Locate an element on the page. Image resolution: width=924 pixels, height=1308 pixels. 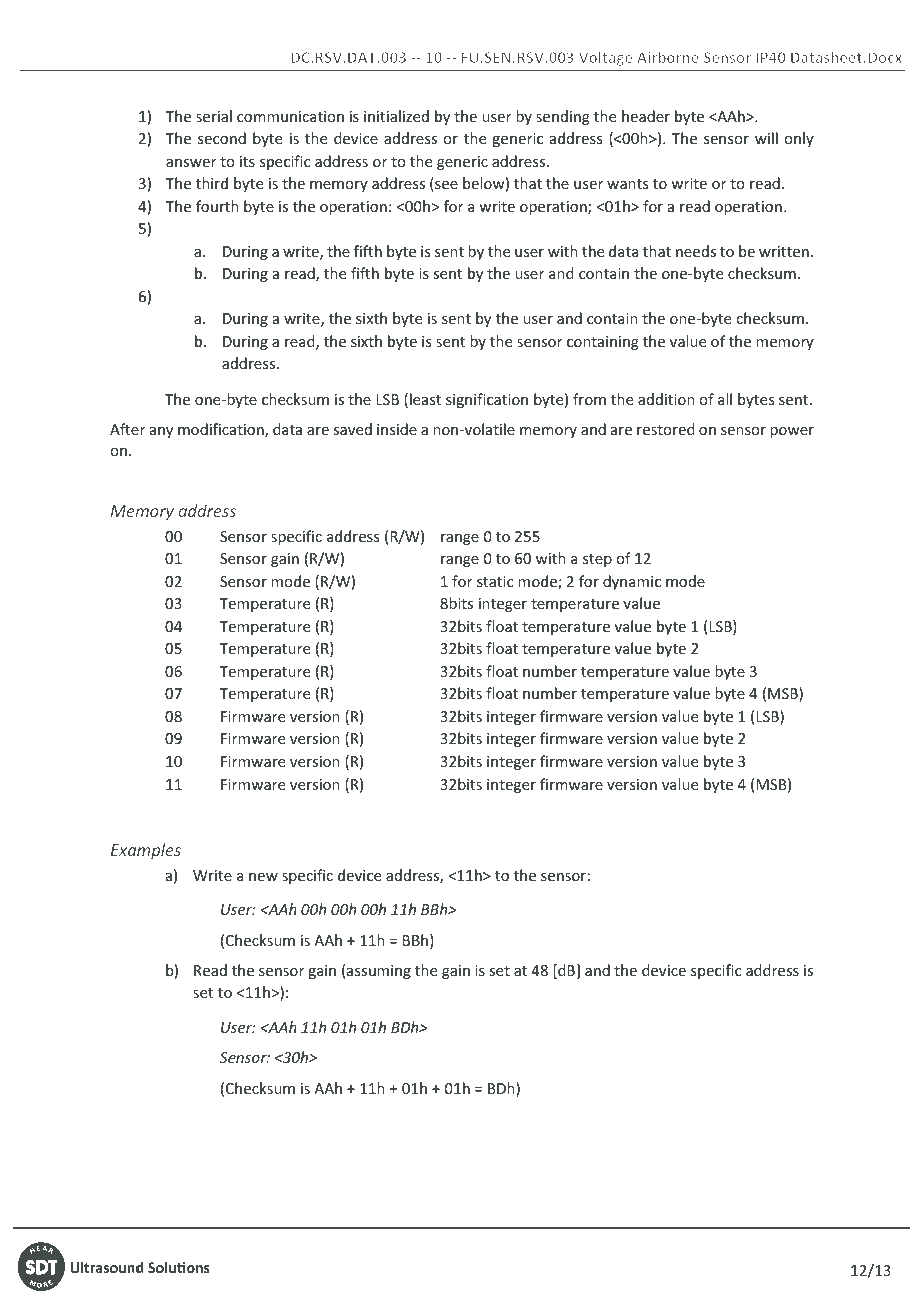
static is located at coordinates (495, 581).
